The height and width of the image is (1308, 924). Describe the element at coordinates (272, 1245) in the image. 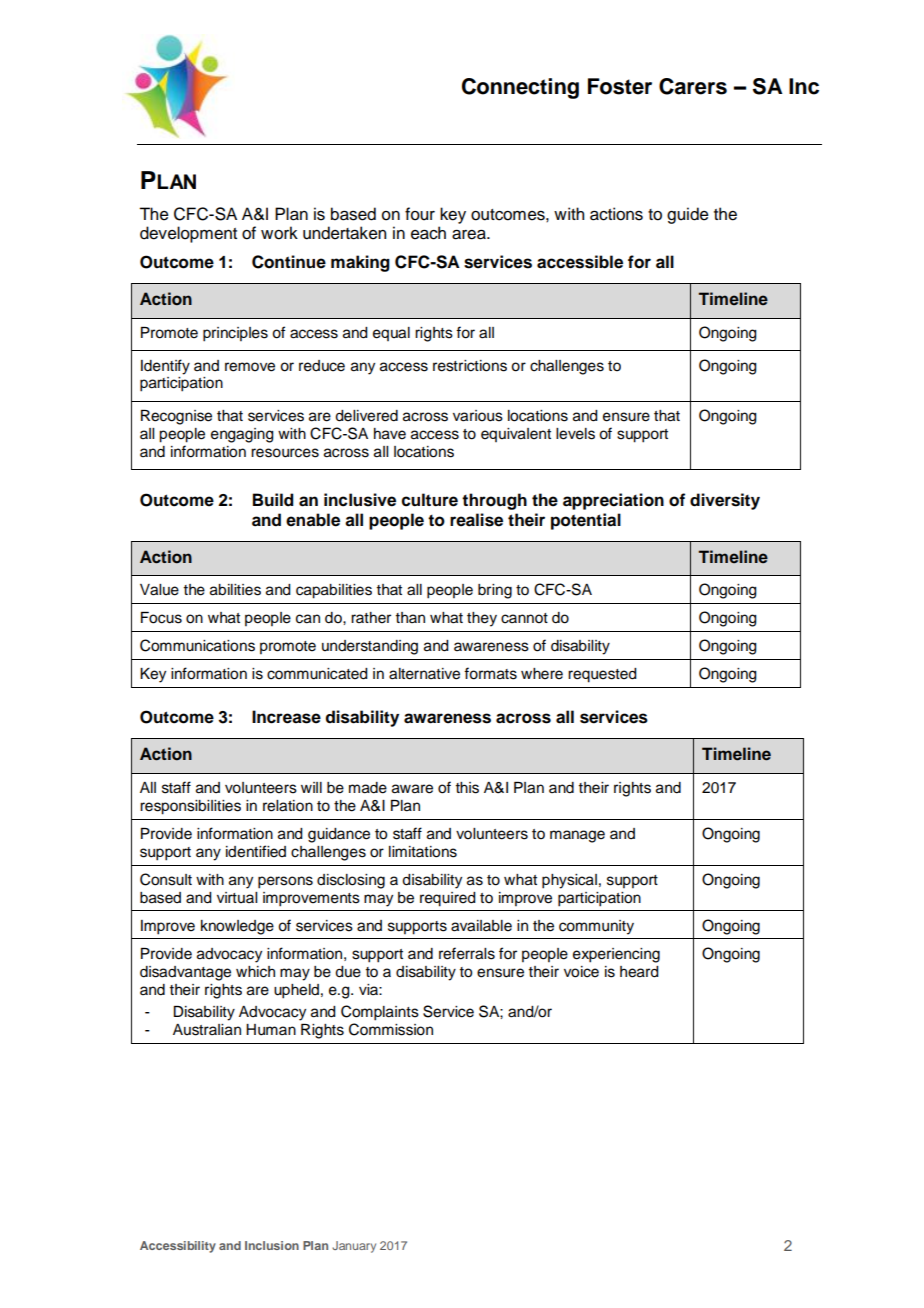

I see `Inclusion` at that location.
